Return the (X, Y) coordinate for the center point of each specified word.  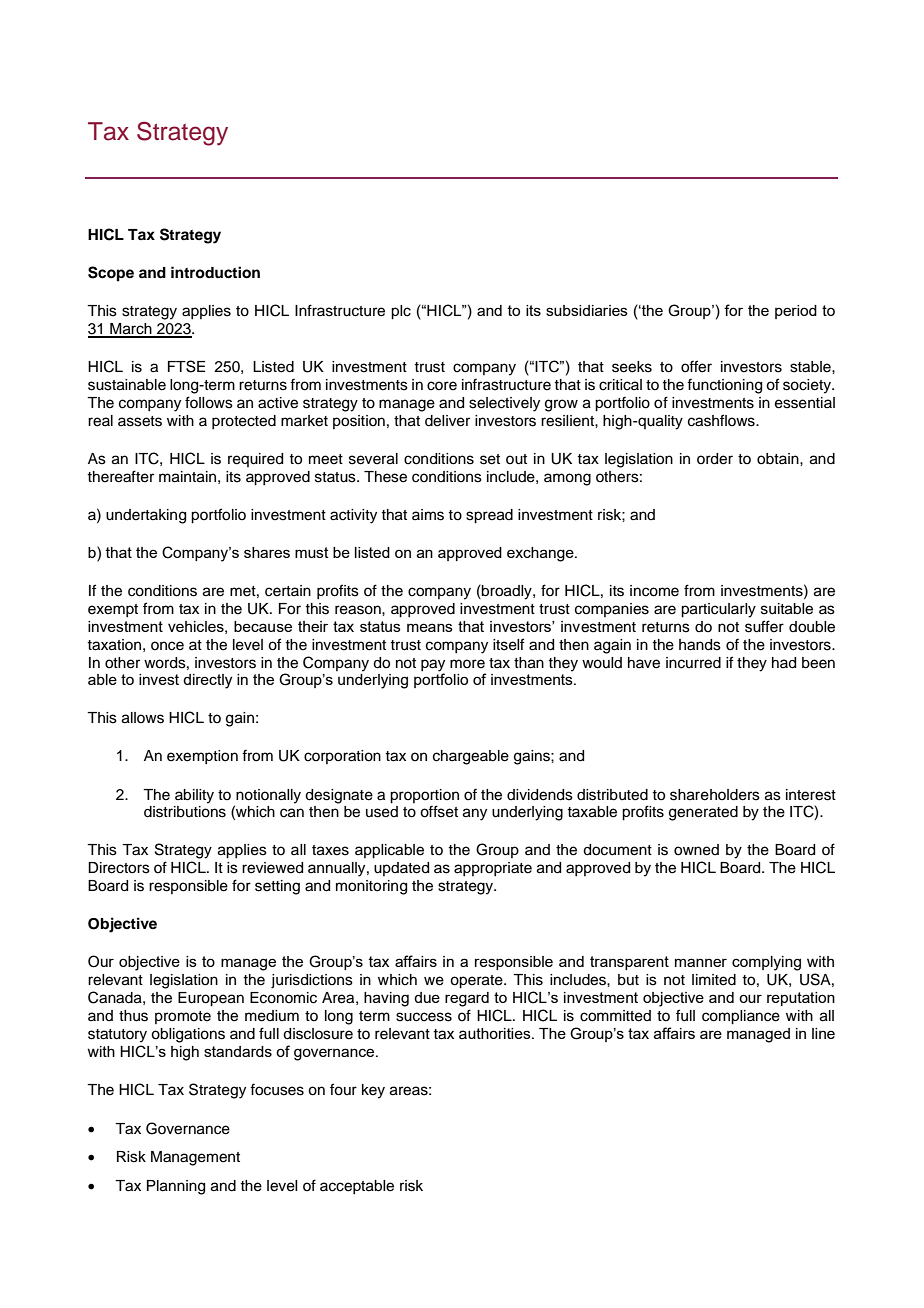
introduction (215, 272)
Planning (176, 1187)
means (430, 627)
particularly (718, 610)
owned (696, 850)
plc (401, 312)
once (167, 646)
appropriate (493, 869)
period (796, 312)
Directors (119, 868)
